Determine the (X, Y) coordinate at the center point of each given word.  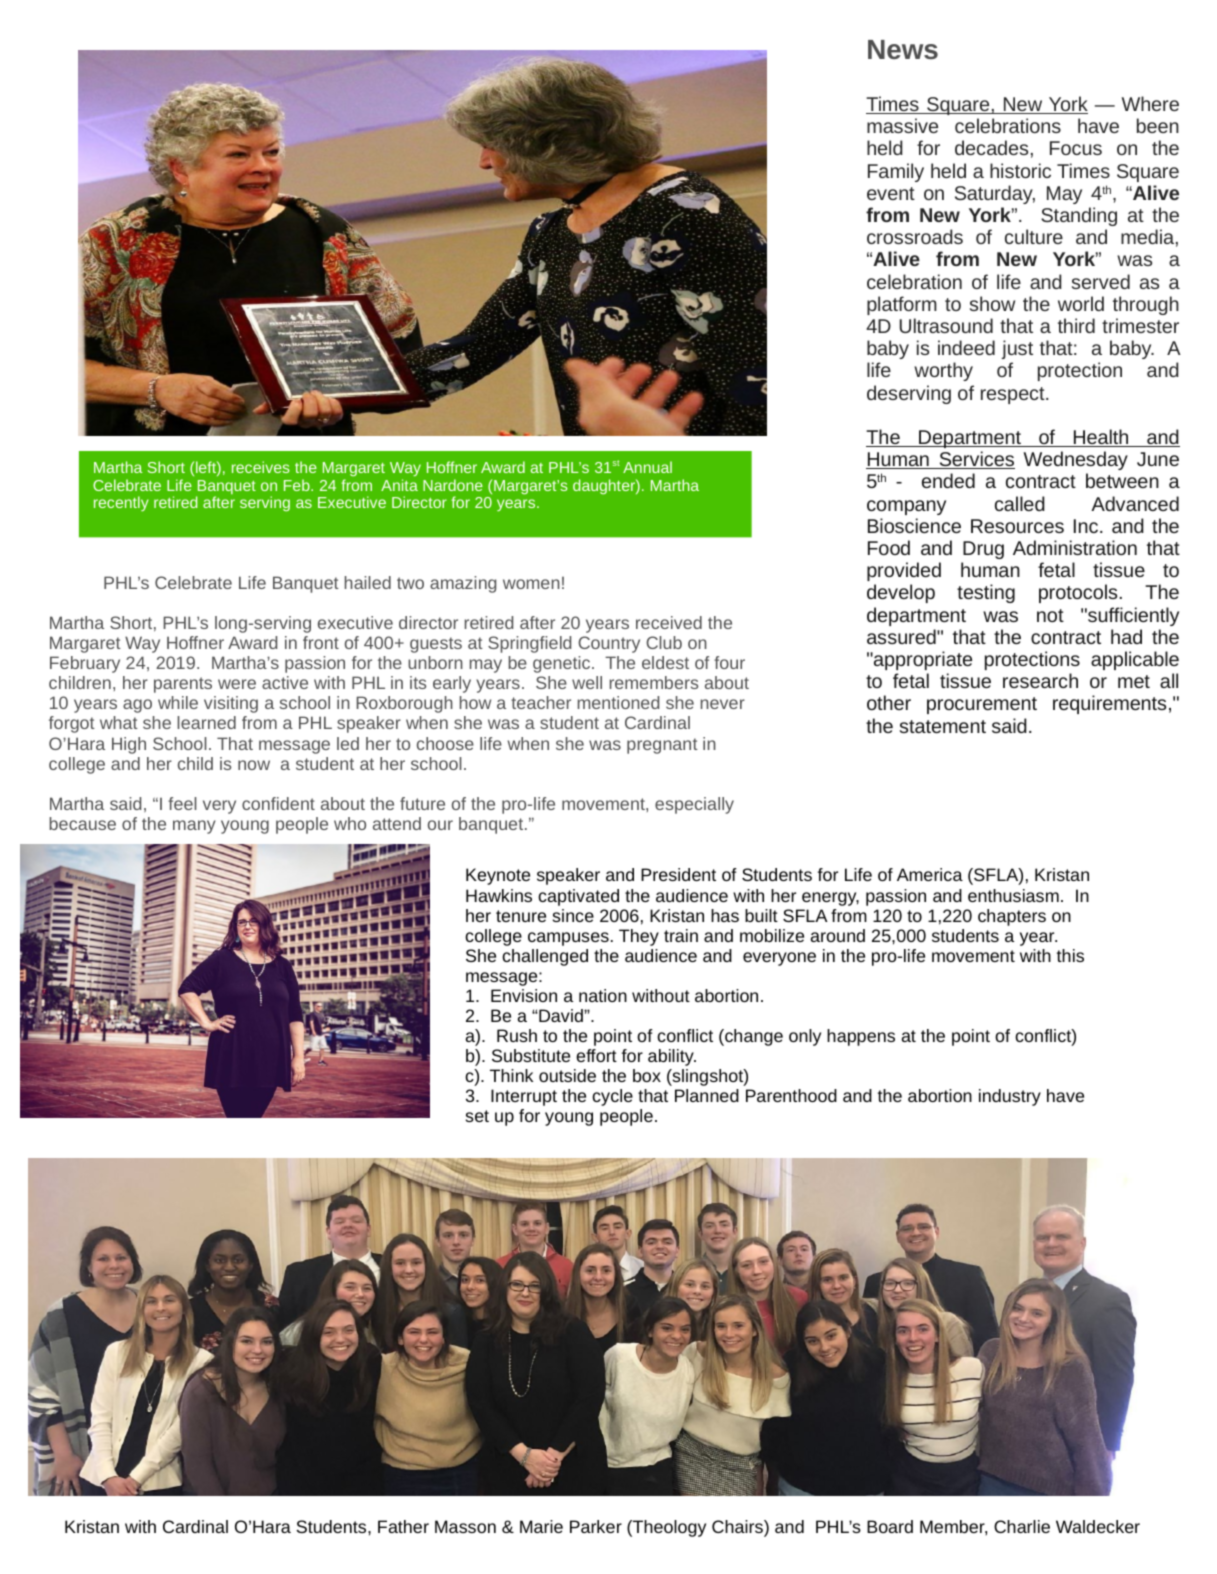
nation (603, 995)
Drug (983, 550)
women (531, 584)
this (1070, 955)
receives (261, 467)
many (194, 827)
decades (991, 147)
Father (403, 1526)
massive (902, 125)
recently (121, 503)
